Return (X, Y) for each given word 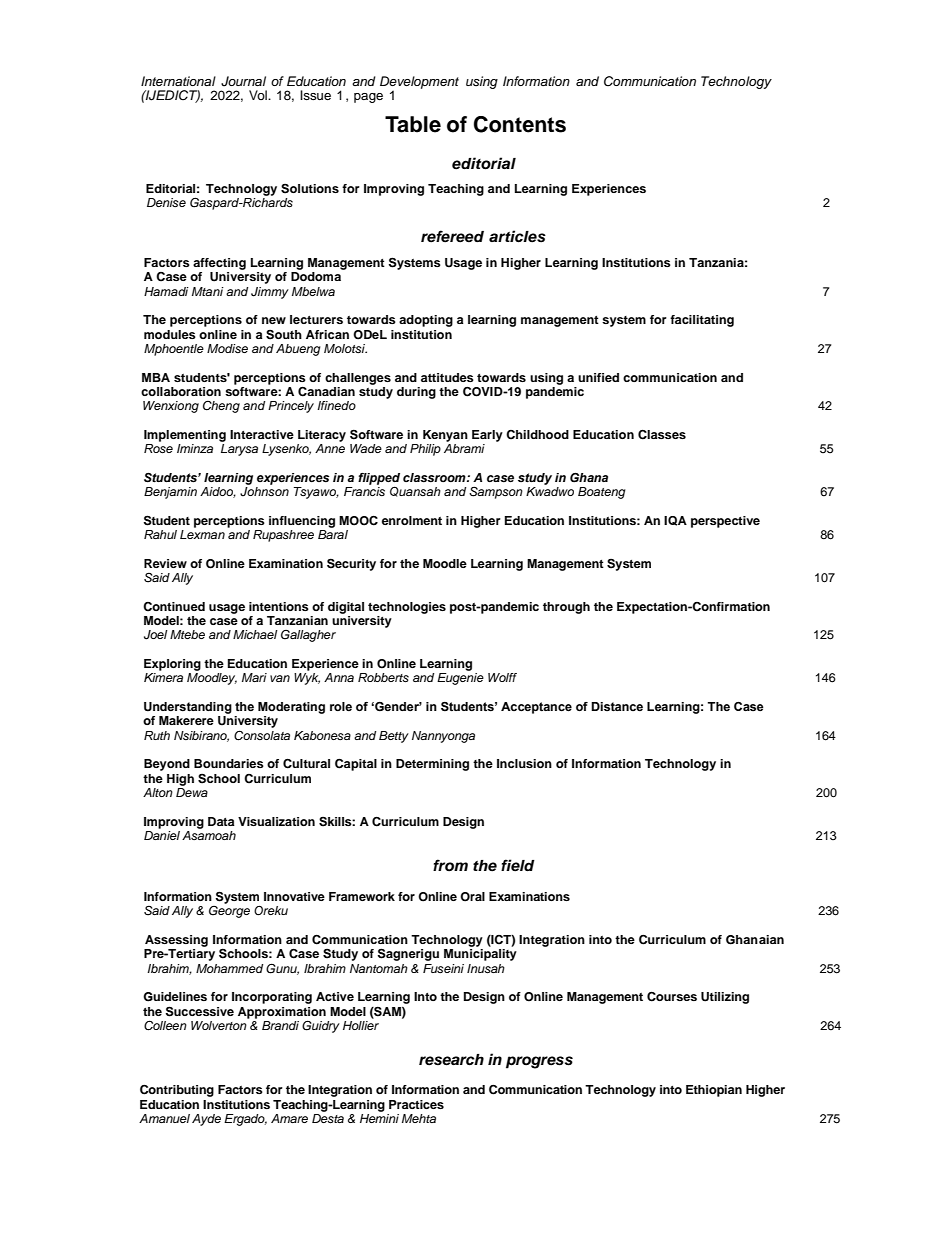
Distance (617, 706)
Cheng (221, 407)
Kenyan (445, 436)
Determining (432, 765)
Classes (662, 434)
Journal (243, 81)
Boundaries (229, 763)
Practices (416, 1104)
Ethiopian (714, 1091)
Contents (520, 124)
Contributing (177, 1091)
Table (413, 124)
